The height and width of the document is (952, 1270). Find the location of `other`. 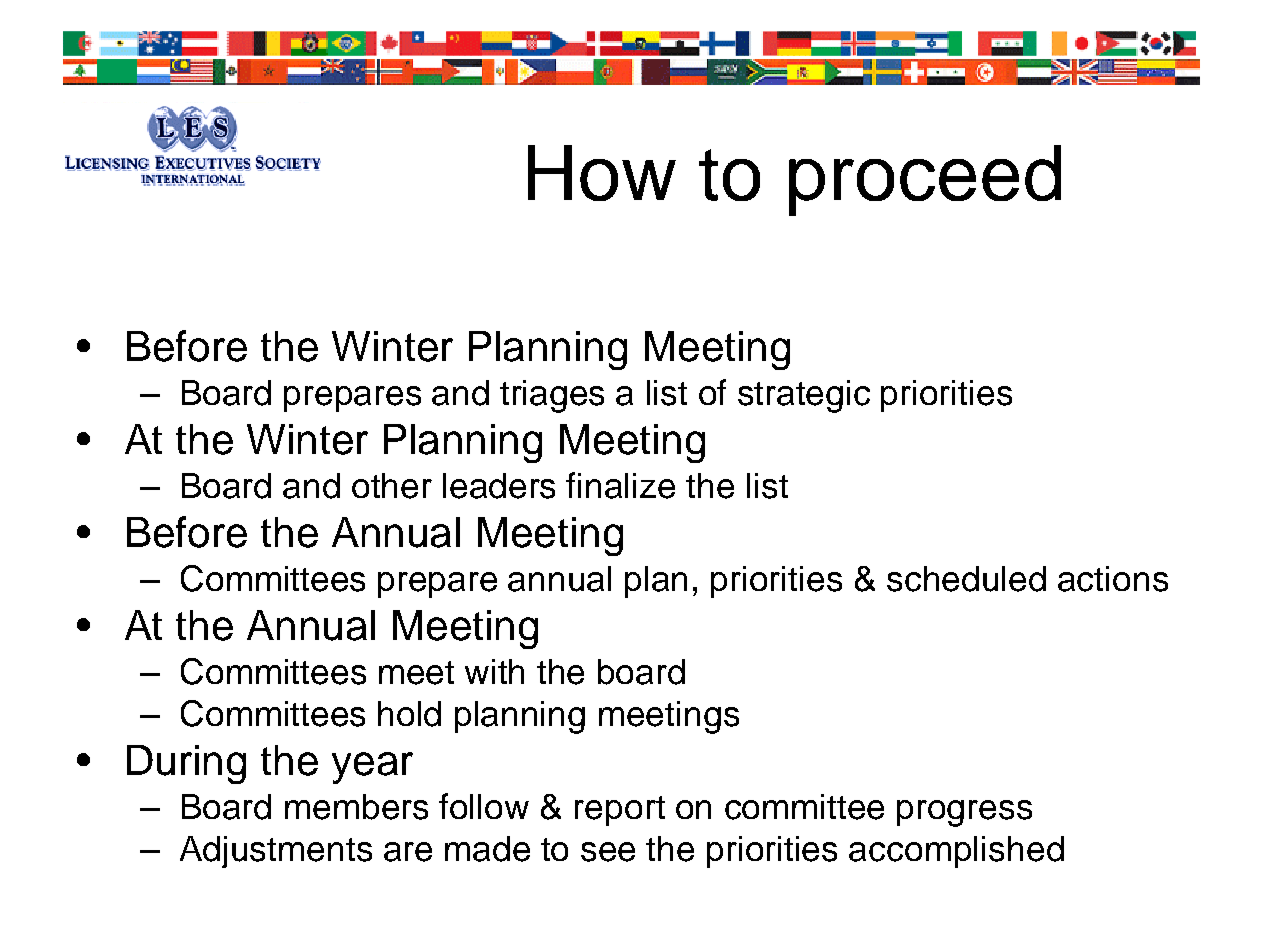

other is located at coordinates (392, 486).
